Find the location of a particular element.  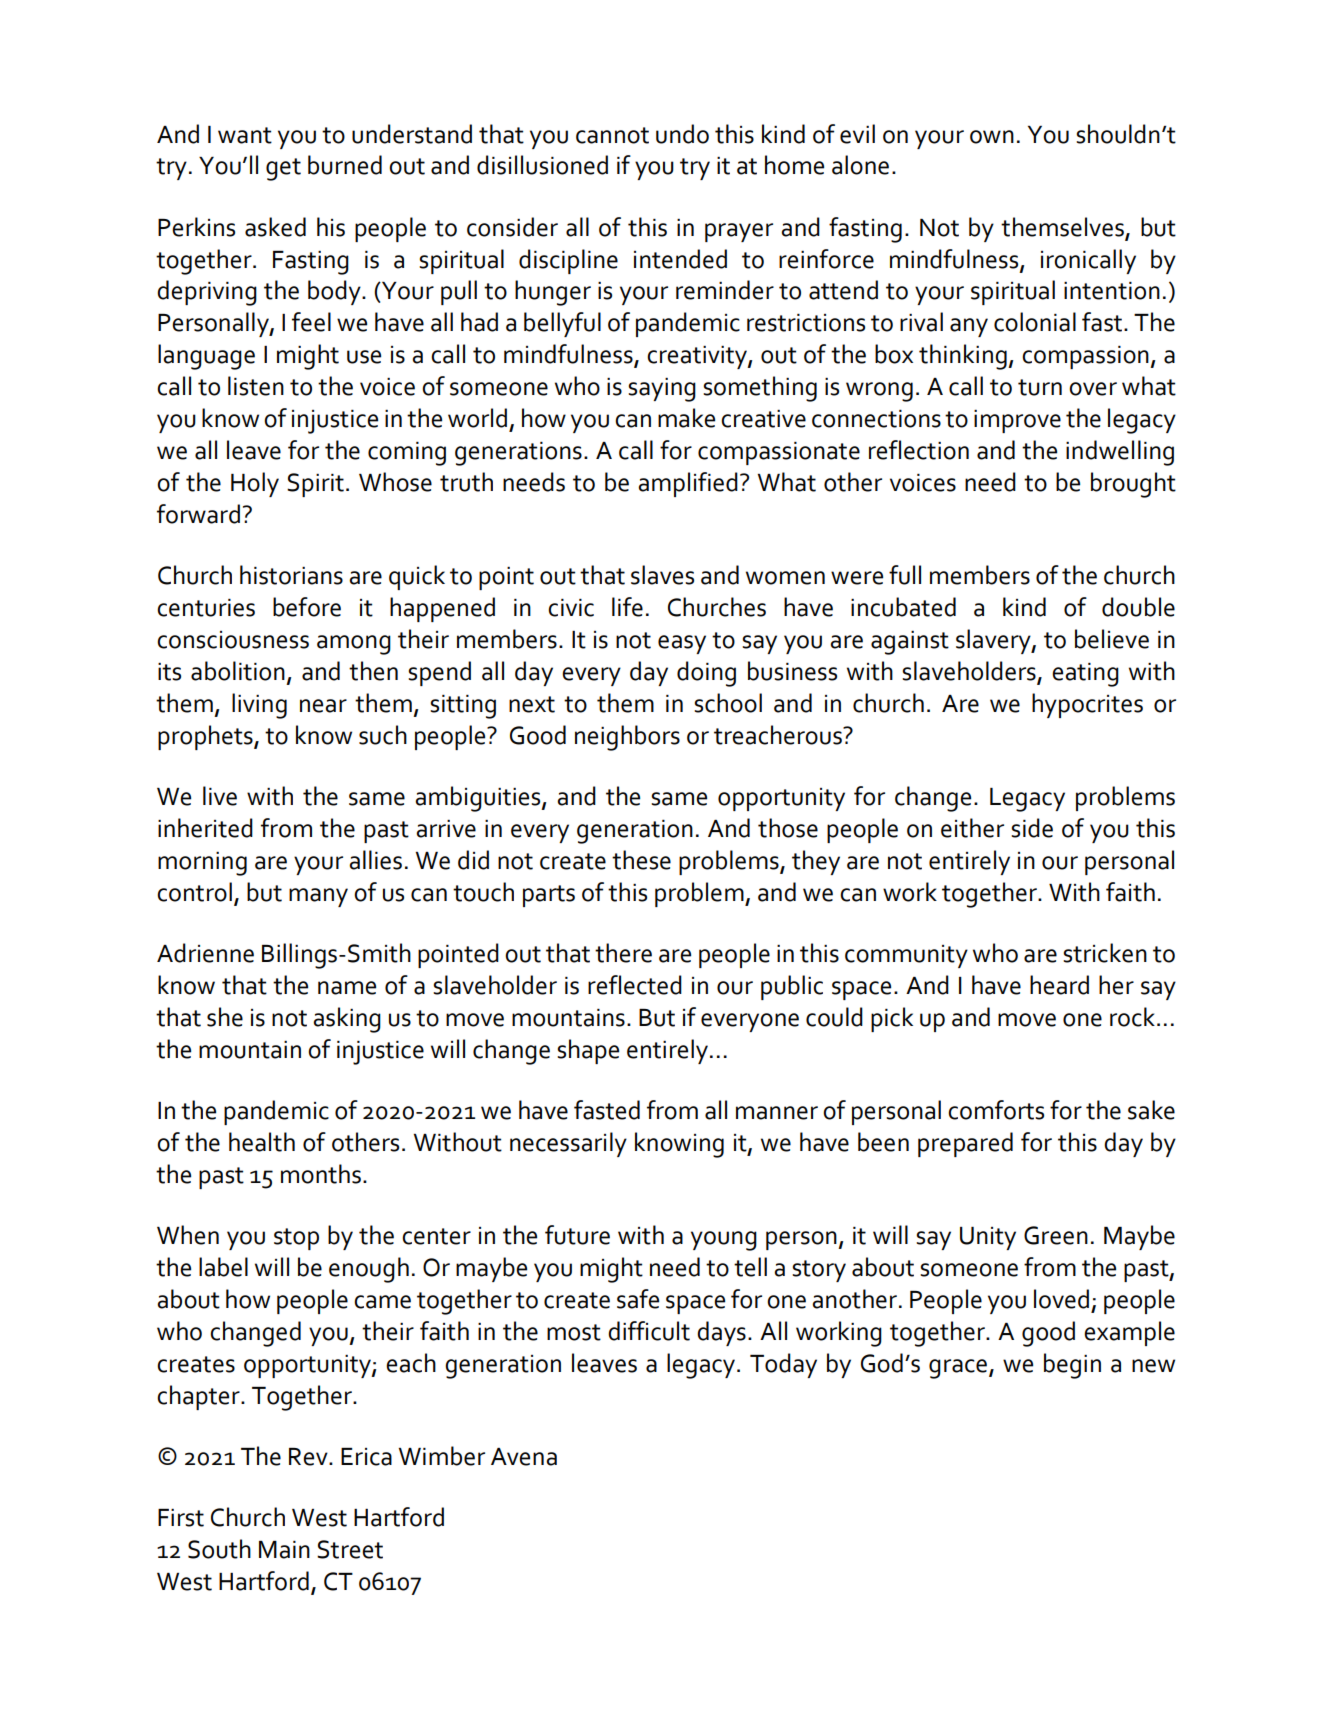

undo is located at coordinates (682, 134).
